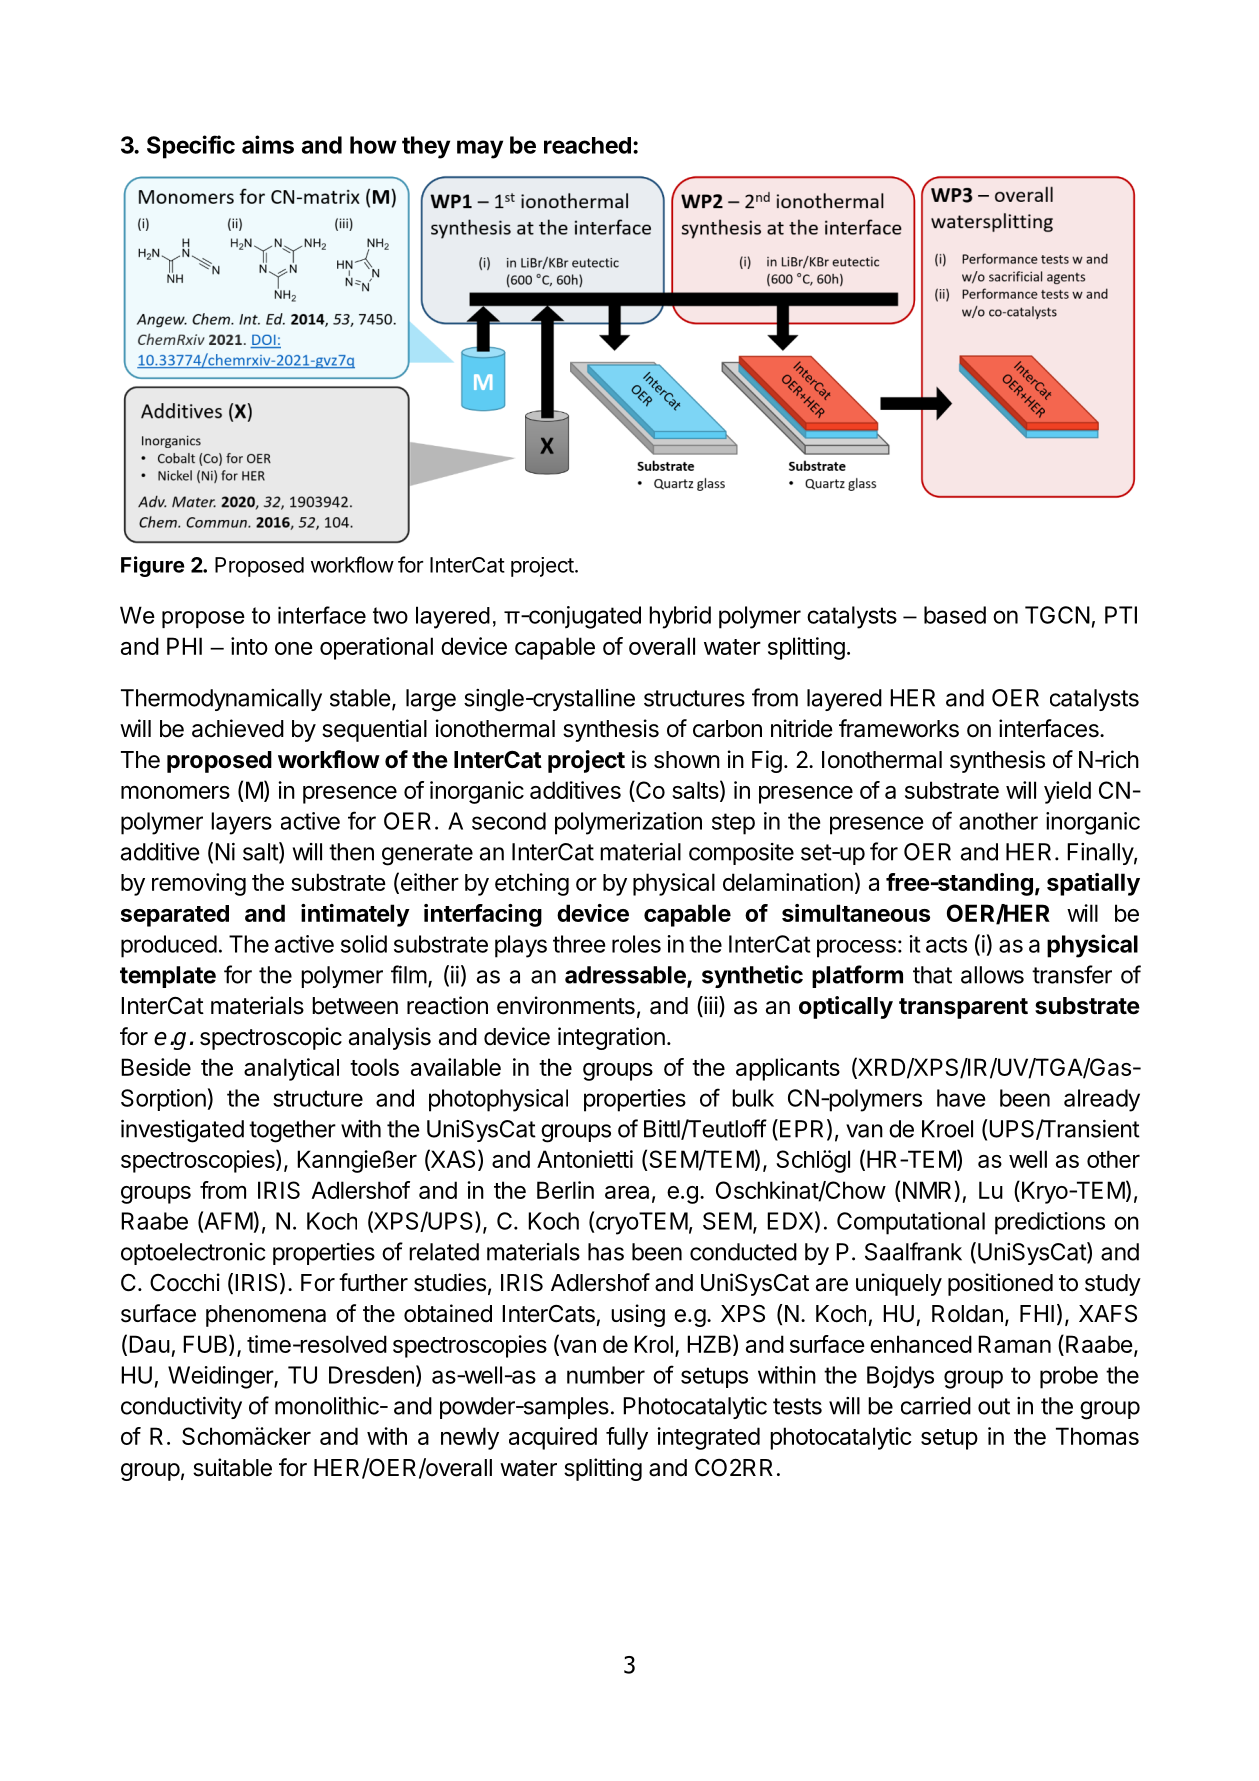 This screenshot has width=1259, height=1781. I want to click on shown, so click(687, 760).
